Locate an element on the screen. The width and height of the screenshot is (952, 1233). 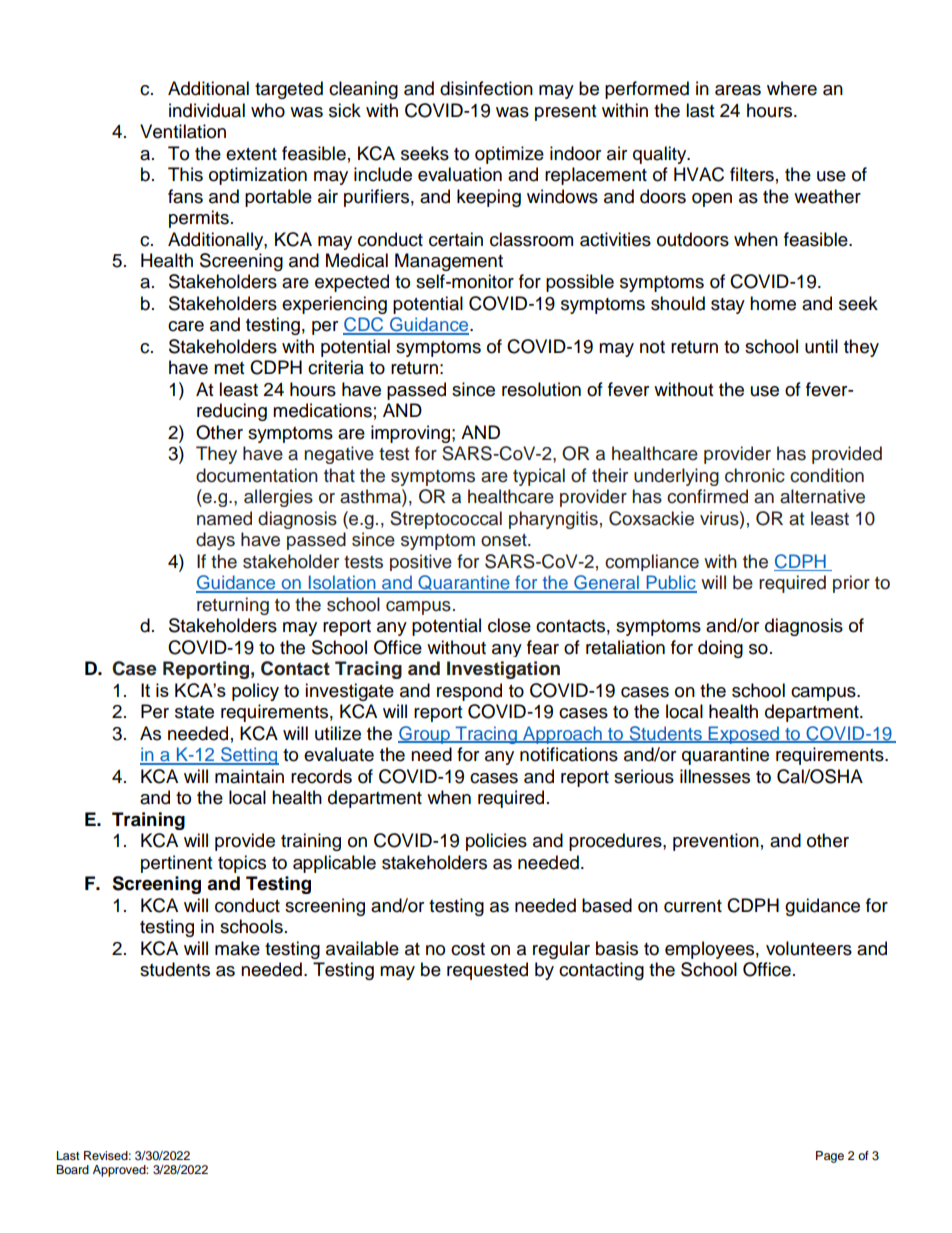
requested is located at coordinates (487, 971).
